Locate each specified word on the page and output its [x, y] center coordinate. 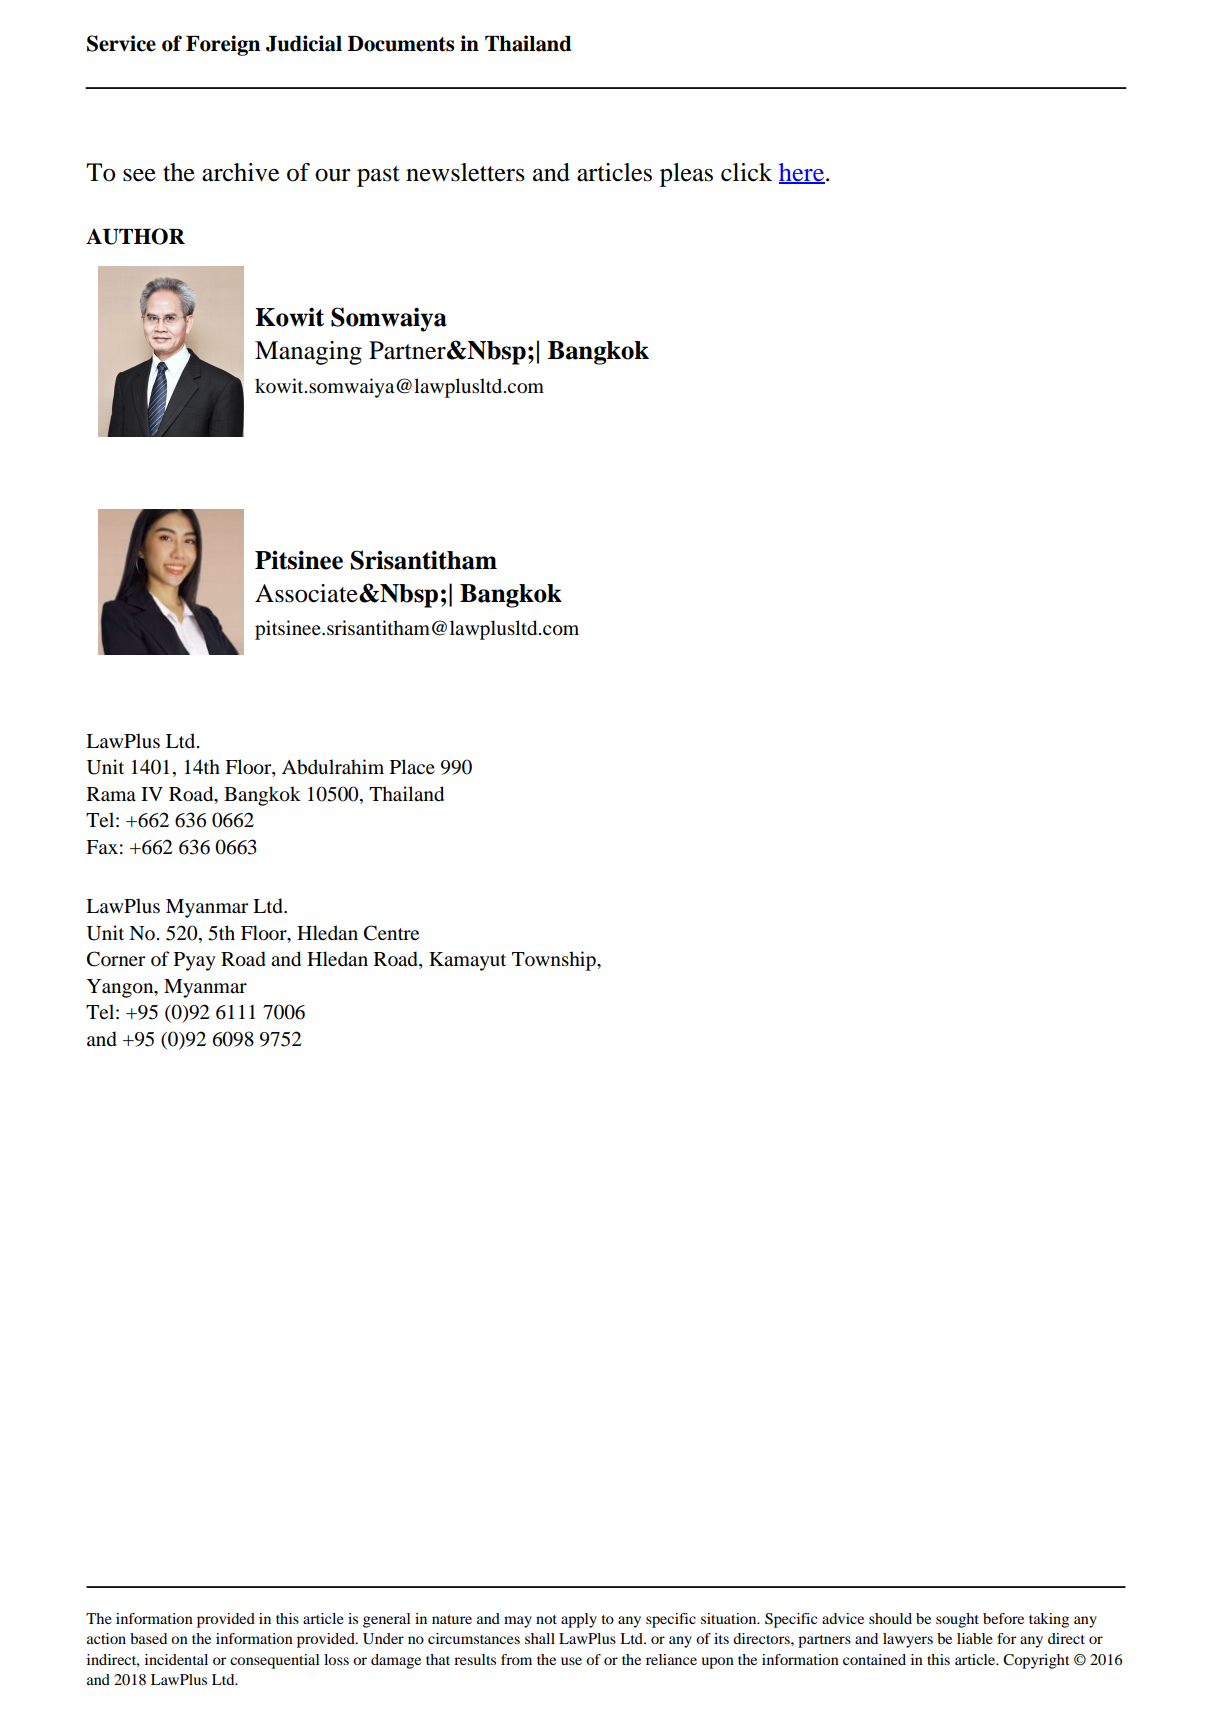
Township [555, 961]
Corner [116, 959]
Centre [391, 933]
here [802, 173]
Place [412, 767]
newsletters [465, 172]
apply [579, 1620]
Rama [111, 794]
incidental [176, 1659]
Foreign [223, 45]
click [746, 172]
